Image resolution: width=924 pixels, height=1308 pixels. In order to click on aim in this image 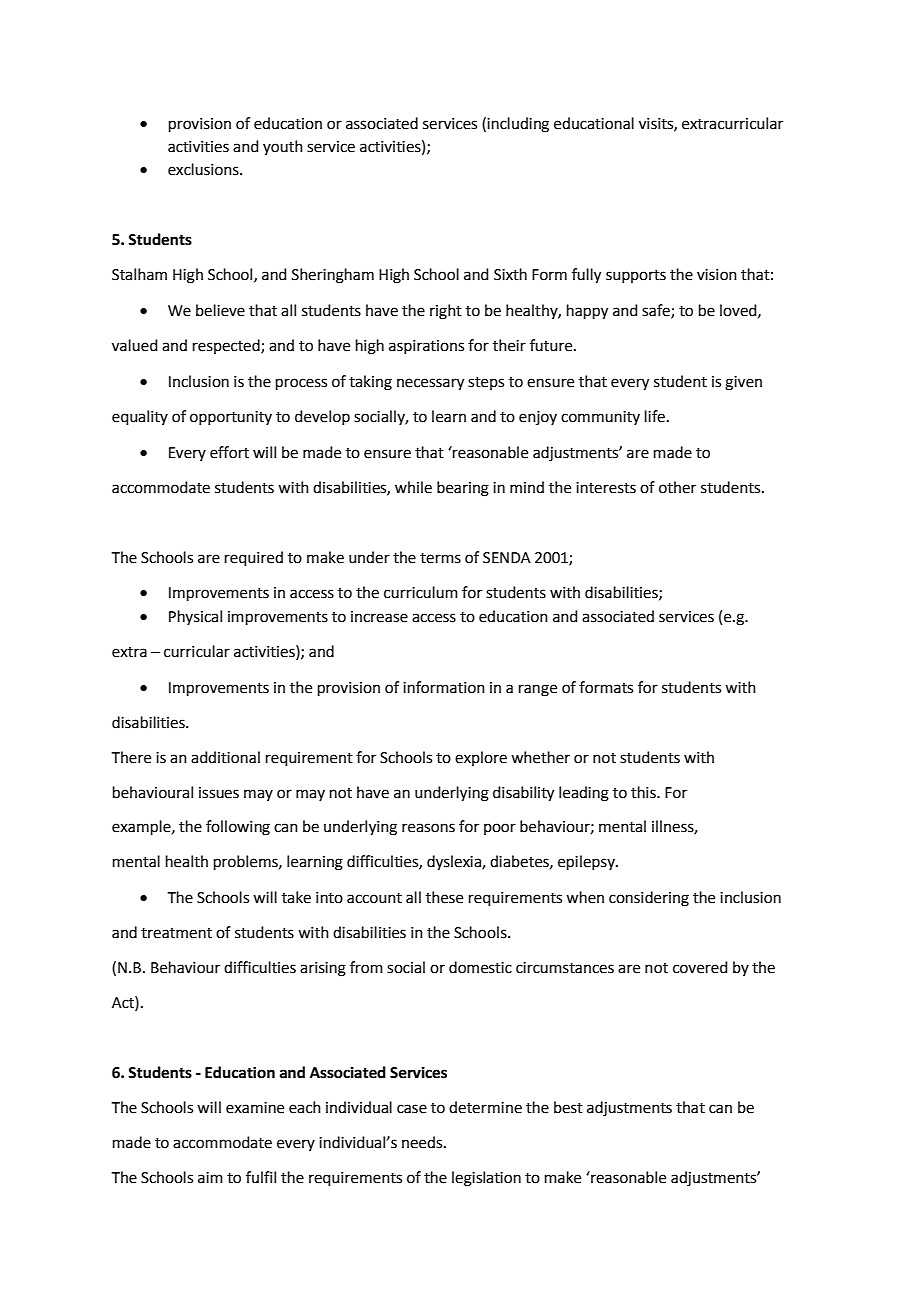, I will do `click(210, 1178)`.
